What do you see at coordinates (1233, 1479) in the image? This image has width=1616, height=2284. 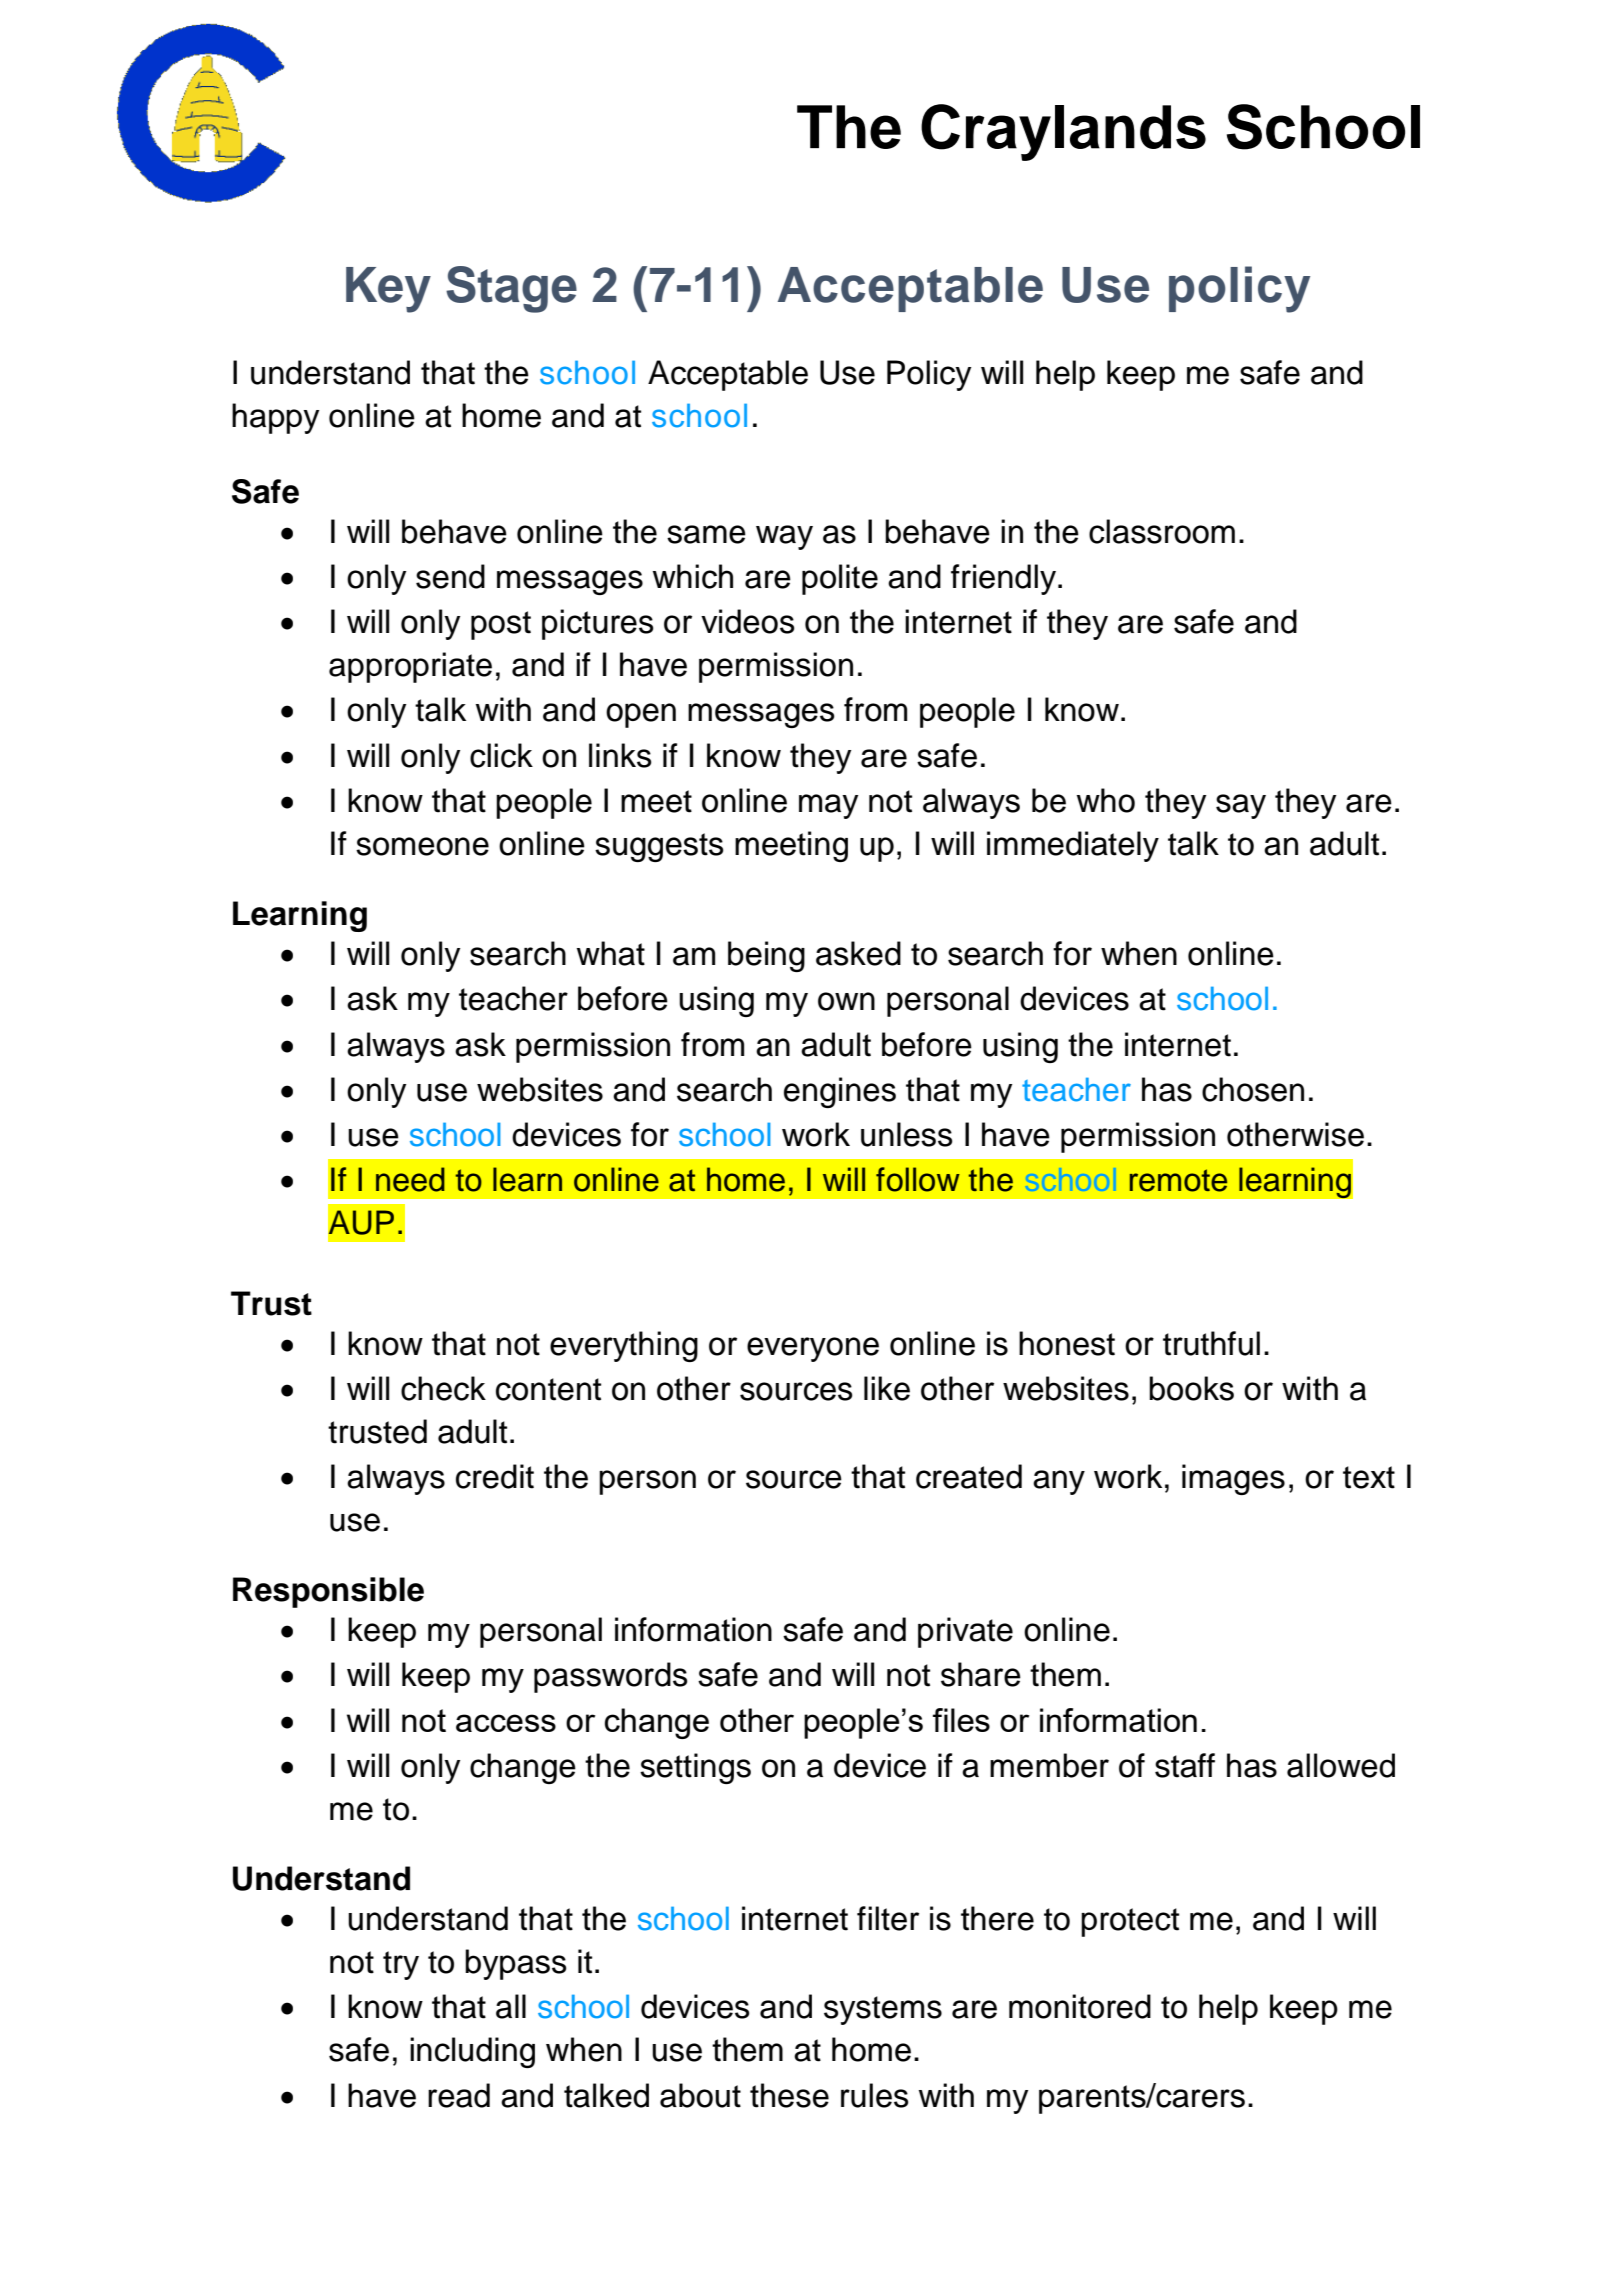 I see `images` at bounding box center [1233, 1479].
